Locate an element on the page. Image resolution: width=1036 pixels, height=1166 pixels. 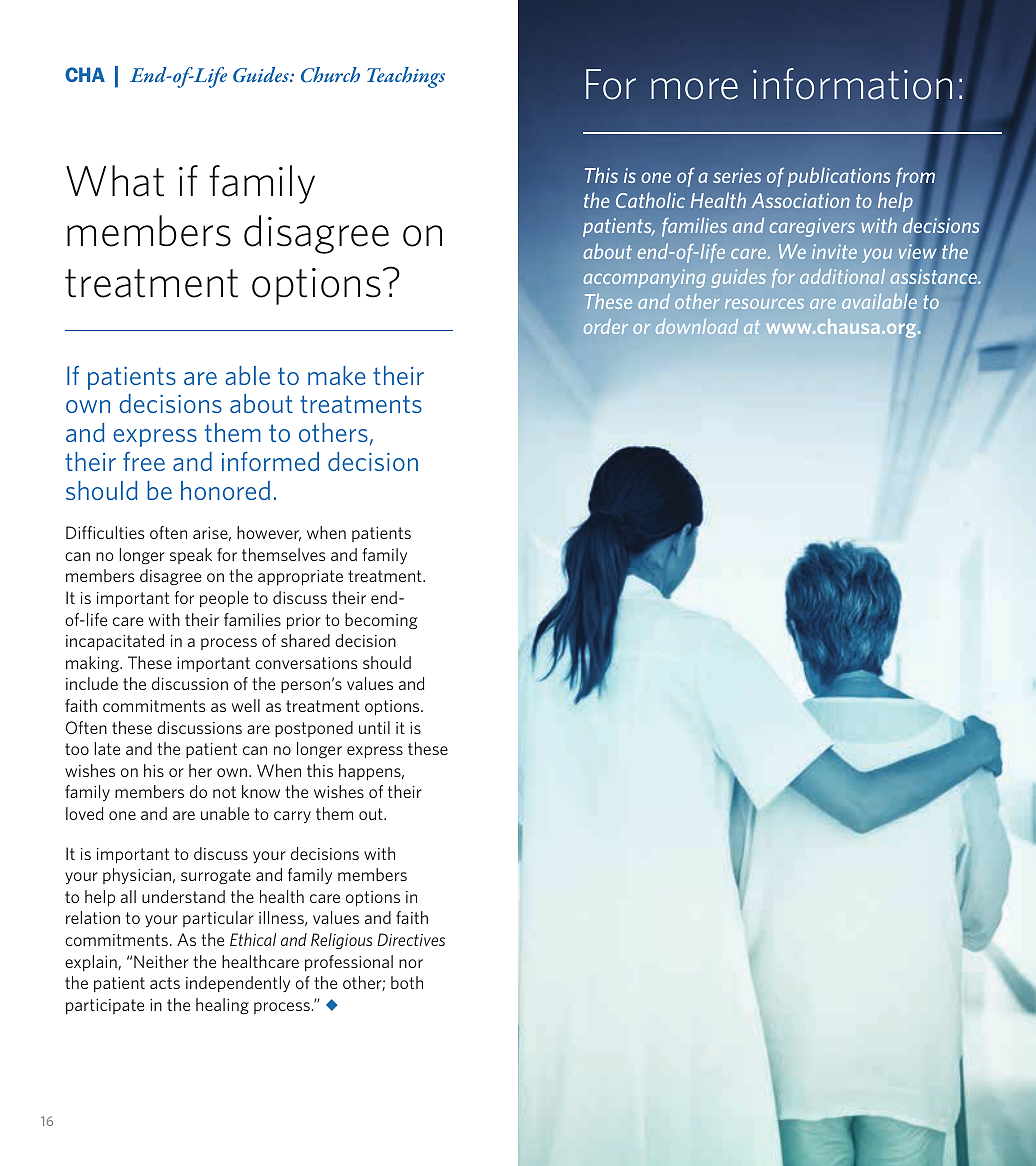
What is located at coordinates (115, 181).
